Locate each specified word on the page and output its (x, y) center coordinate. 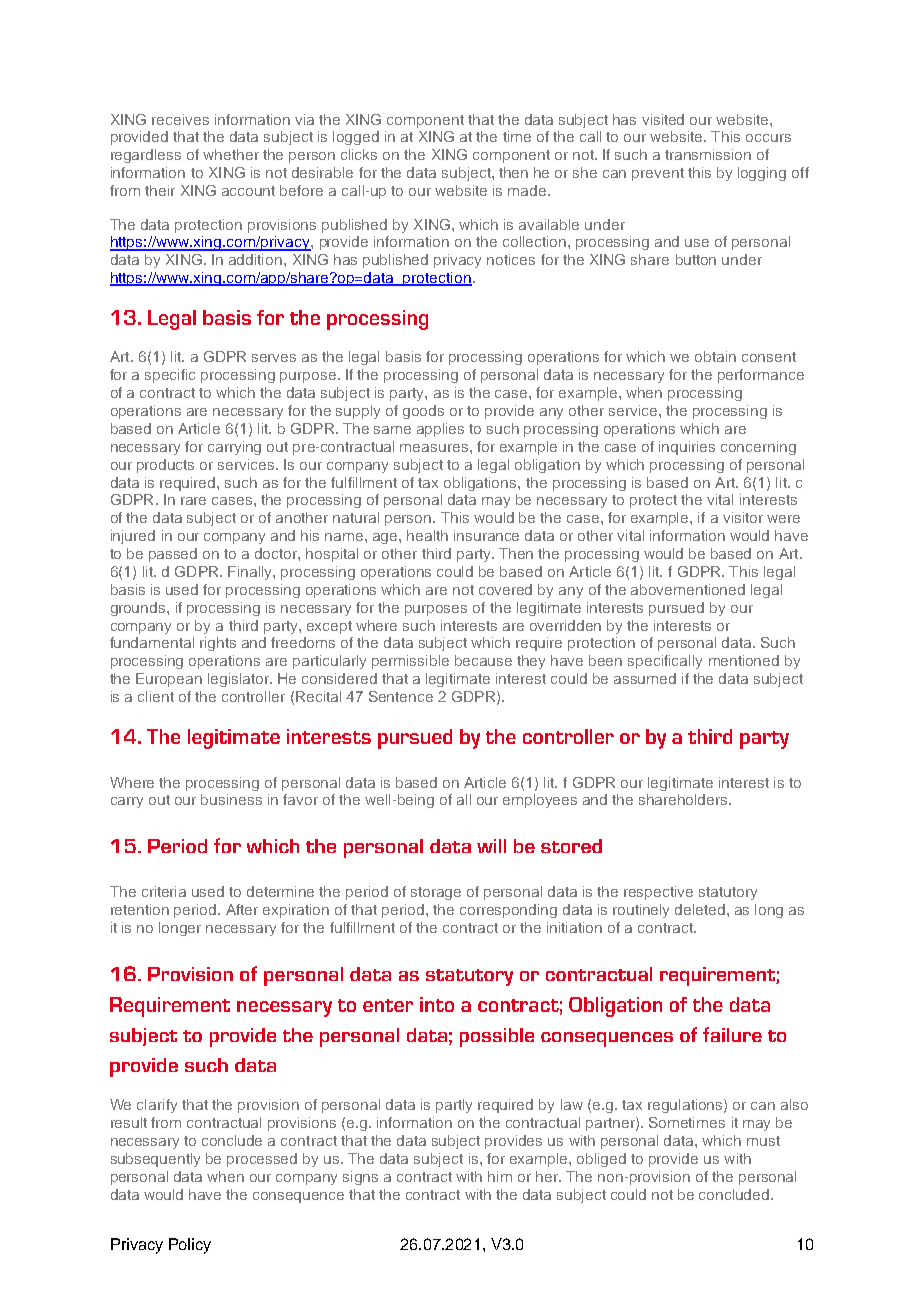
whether (231, 154)
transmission (708, 154)
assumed (645, 678)
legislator (240, 680)
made (528, 190)
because (483, 660)
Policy (190, 1246)
